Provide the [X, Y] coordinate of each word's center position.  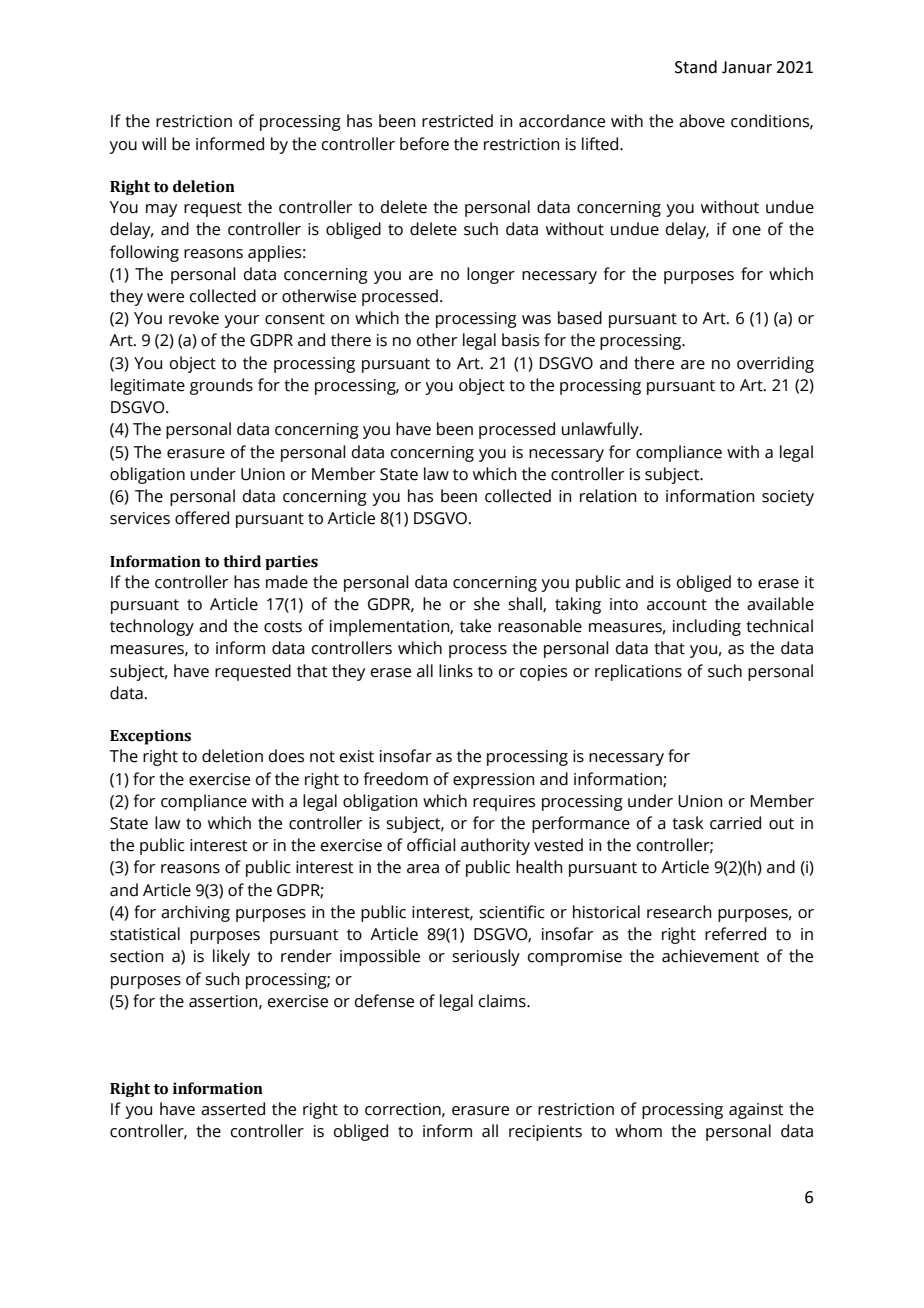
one [747, 231]
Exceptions [150, 737]
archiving [195, 913]
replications [638, 672]
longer [491, 275]
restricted [457, 121]
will [154, 143]
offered [202, 518]
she [487, 604]
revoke [194, 318]
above [702, 121]
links [456, 671]
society [788, 498]
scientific [512, 912]
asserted [233, 1109]
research [679, 912]
